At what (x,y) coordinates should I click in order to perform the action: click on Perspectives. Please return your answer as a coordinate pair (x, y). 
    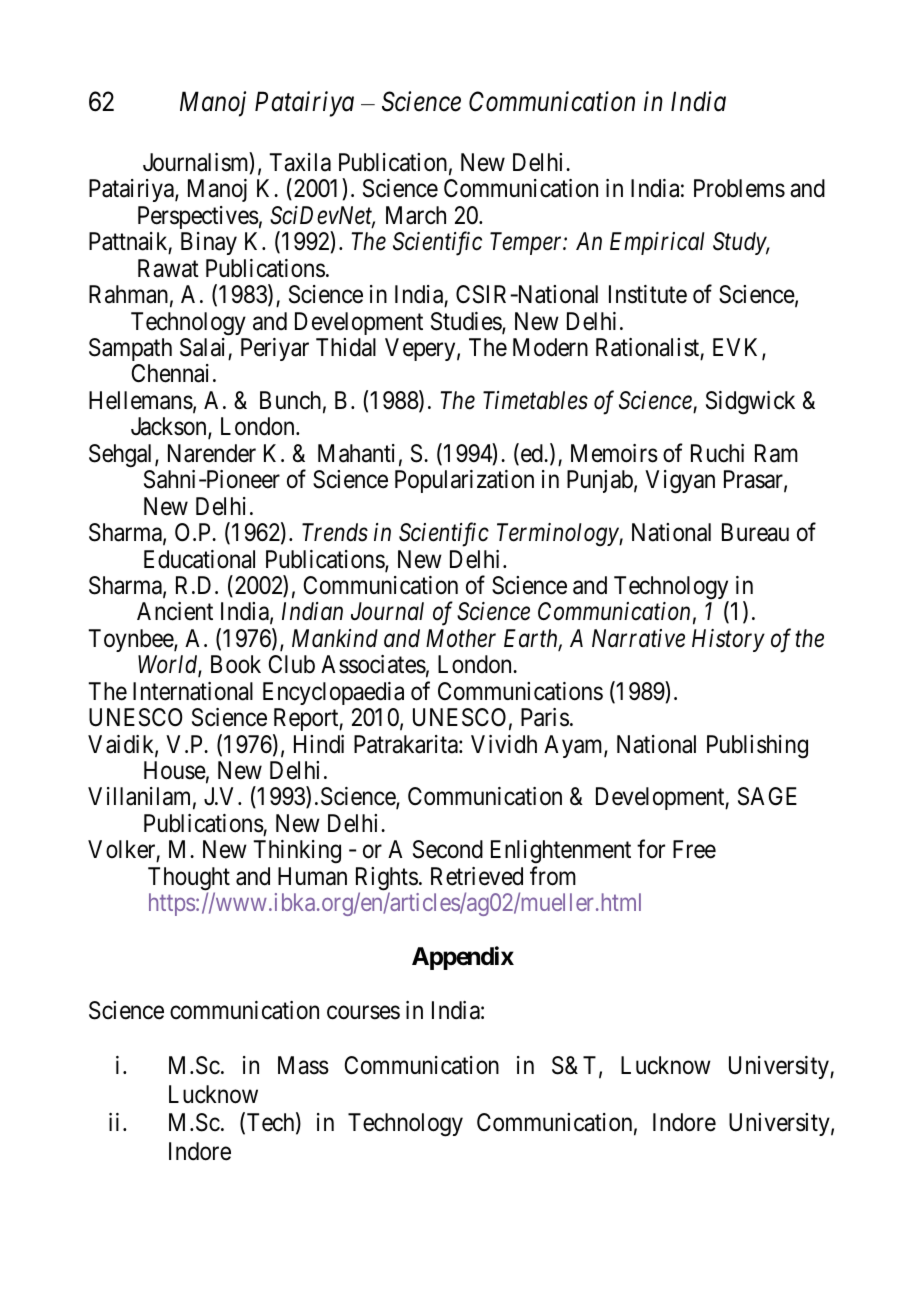
    Looking at the image, I should click on (198, 217).
